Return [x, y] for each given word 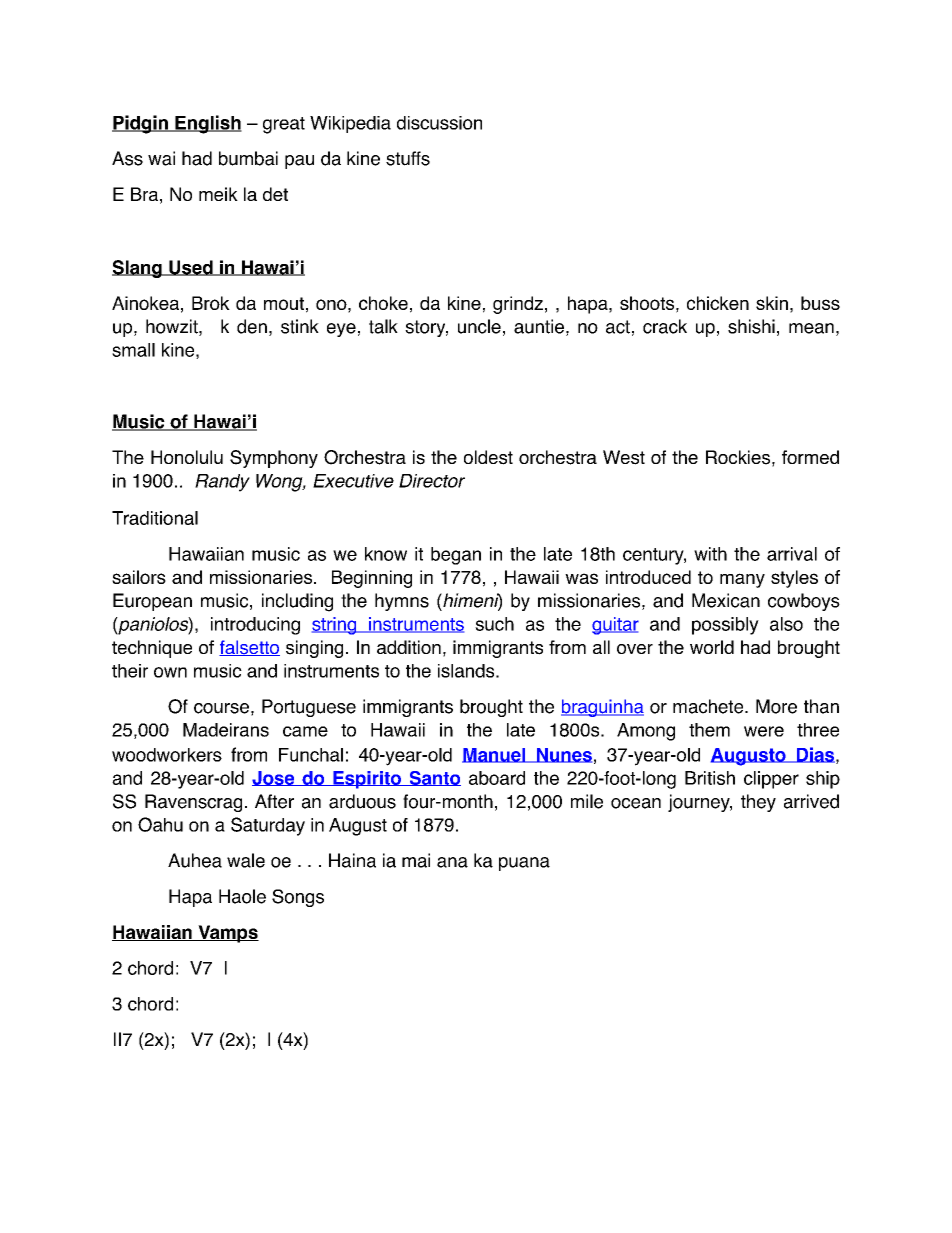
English [207, 124]
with [710, 554]
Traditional [155, 518]
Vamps [227, 934]
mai [416, 860]
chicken [718, 303]
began [456, 556]
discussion [439, 123]
